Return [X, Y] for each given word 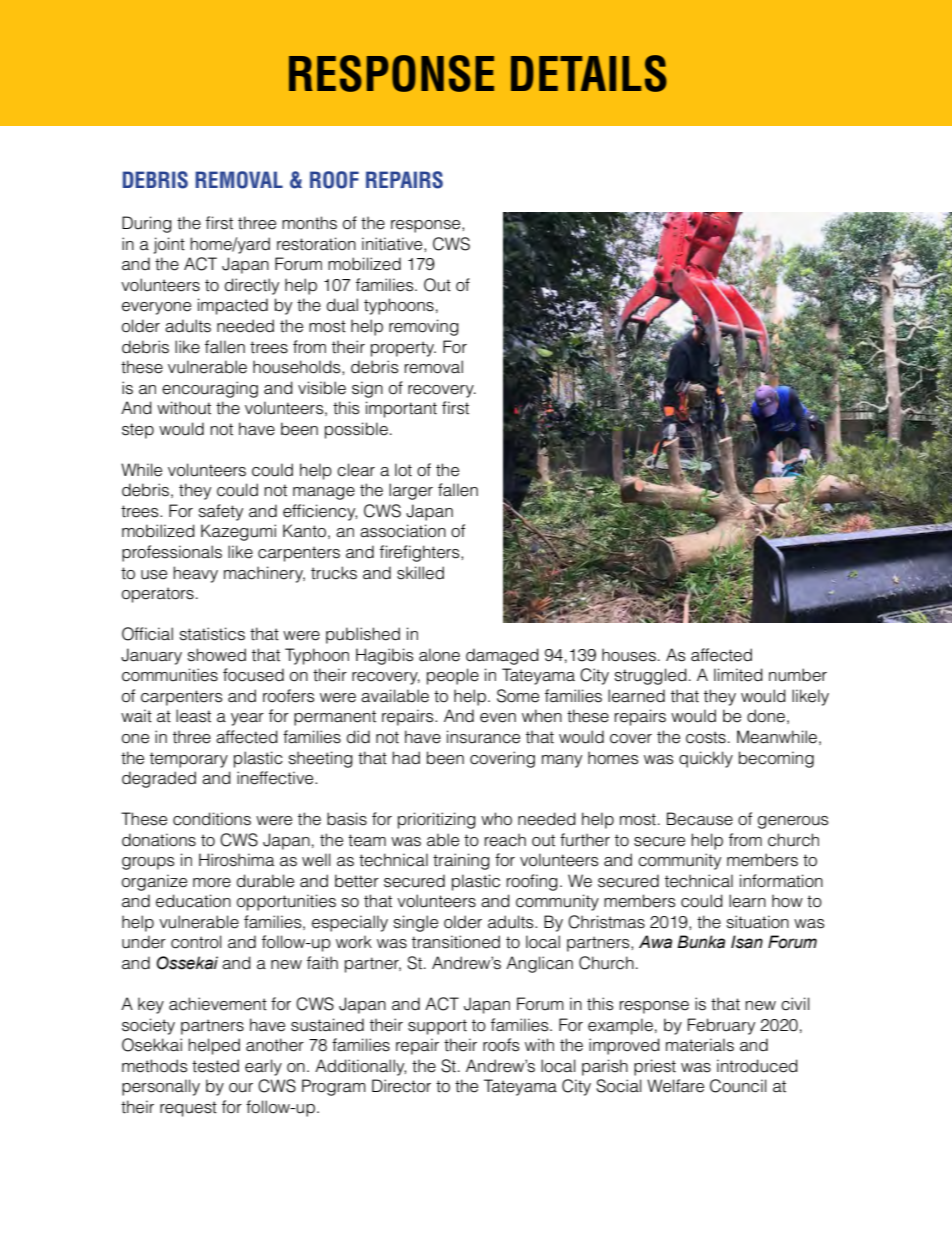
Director [401, 1086]
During [147, 224]
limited [738, 675]
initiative [393, 244]
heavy [195, 574]
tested [215, 1066]
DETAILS [589, 73]
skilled [420, 573]
